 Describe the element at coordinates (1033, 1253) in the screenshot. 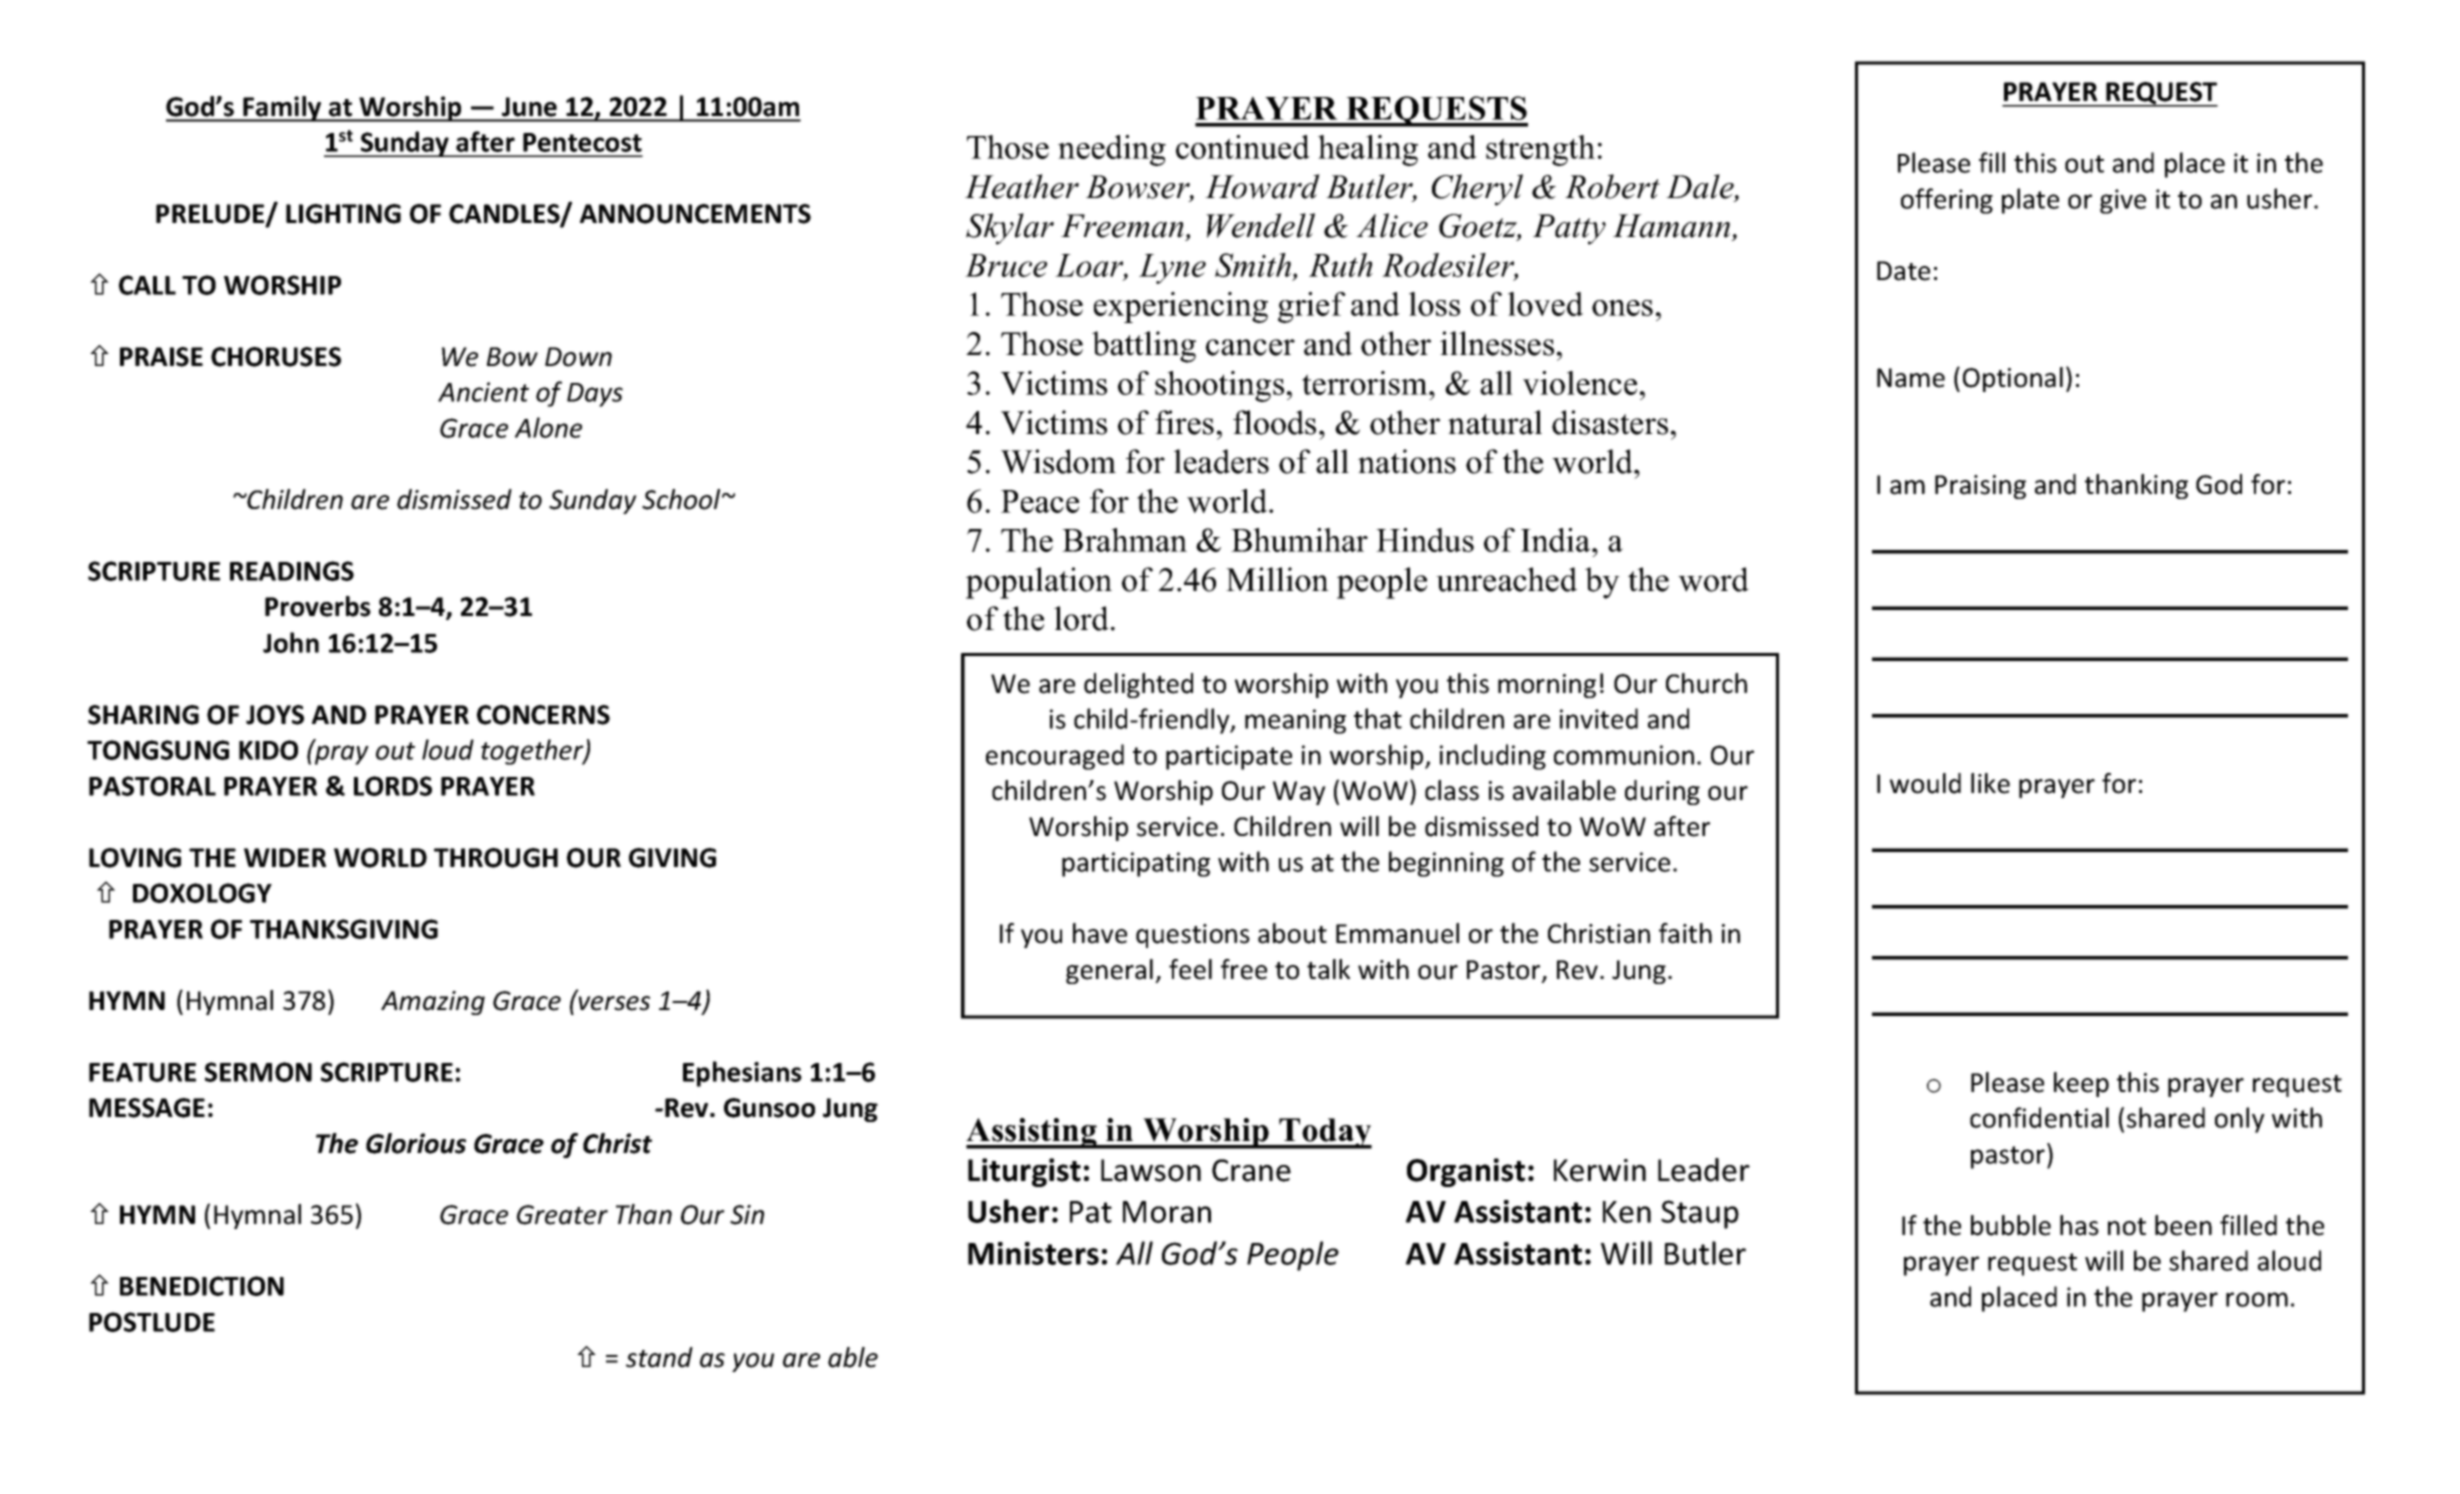

I see `Ministers` at that location.
